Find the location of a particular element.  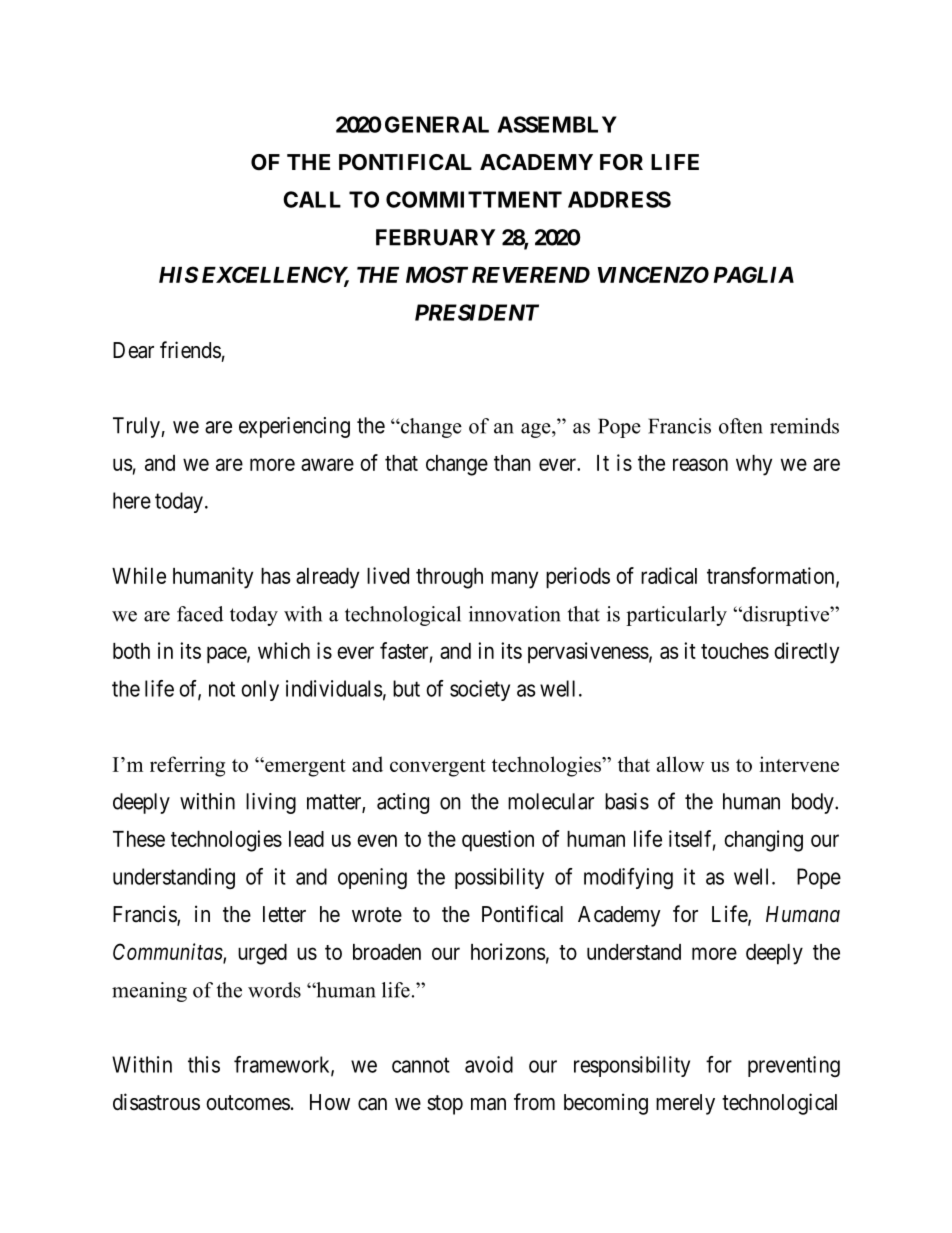

CALL is located at coordinates (312, 199).
